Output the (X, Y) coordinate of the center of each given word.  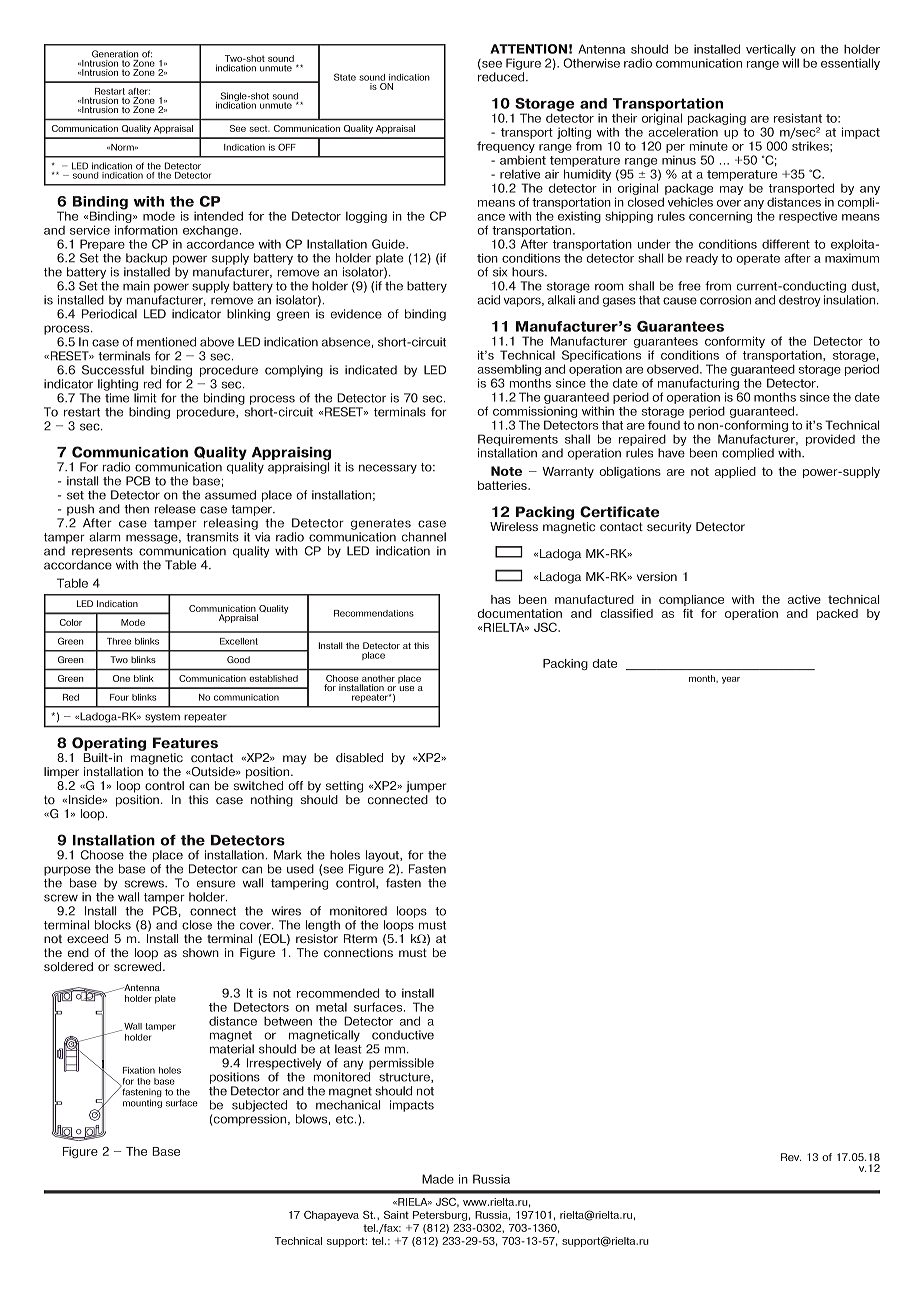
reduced (502, 77)
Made (438, 1179)
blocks (113, 925)
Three (119, 641)
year (731, 680)
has (501, 599)
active (804, 599)
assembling (509, 371)
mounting (142, 1103)
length (323, 926)
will (790, 63)
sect (259, 128)
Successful (113, 370)
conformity (735, 342)
